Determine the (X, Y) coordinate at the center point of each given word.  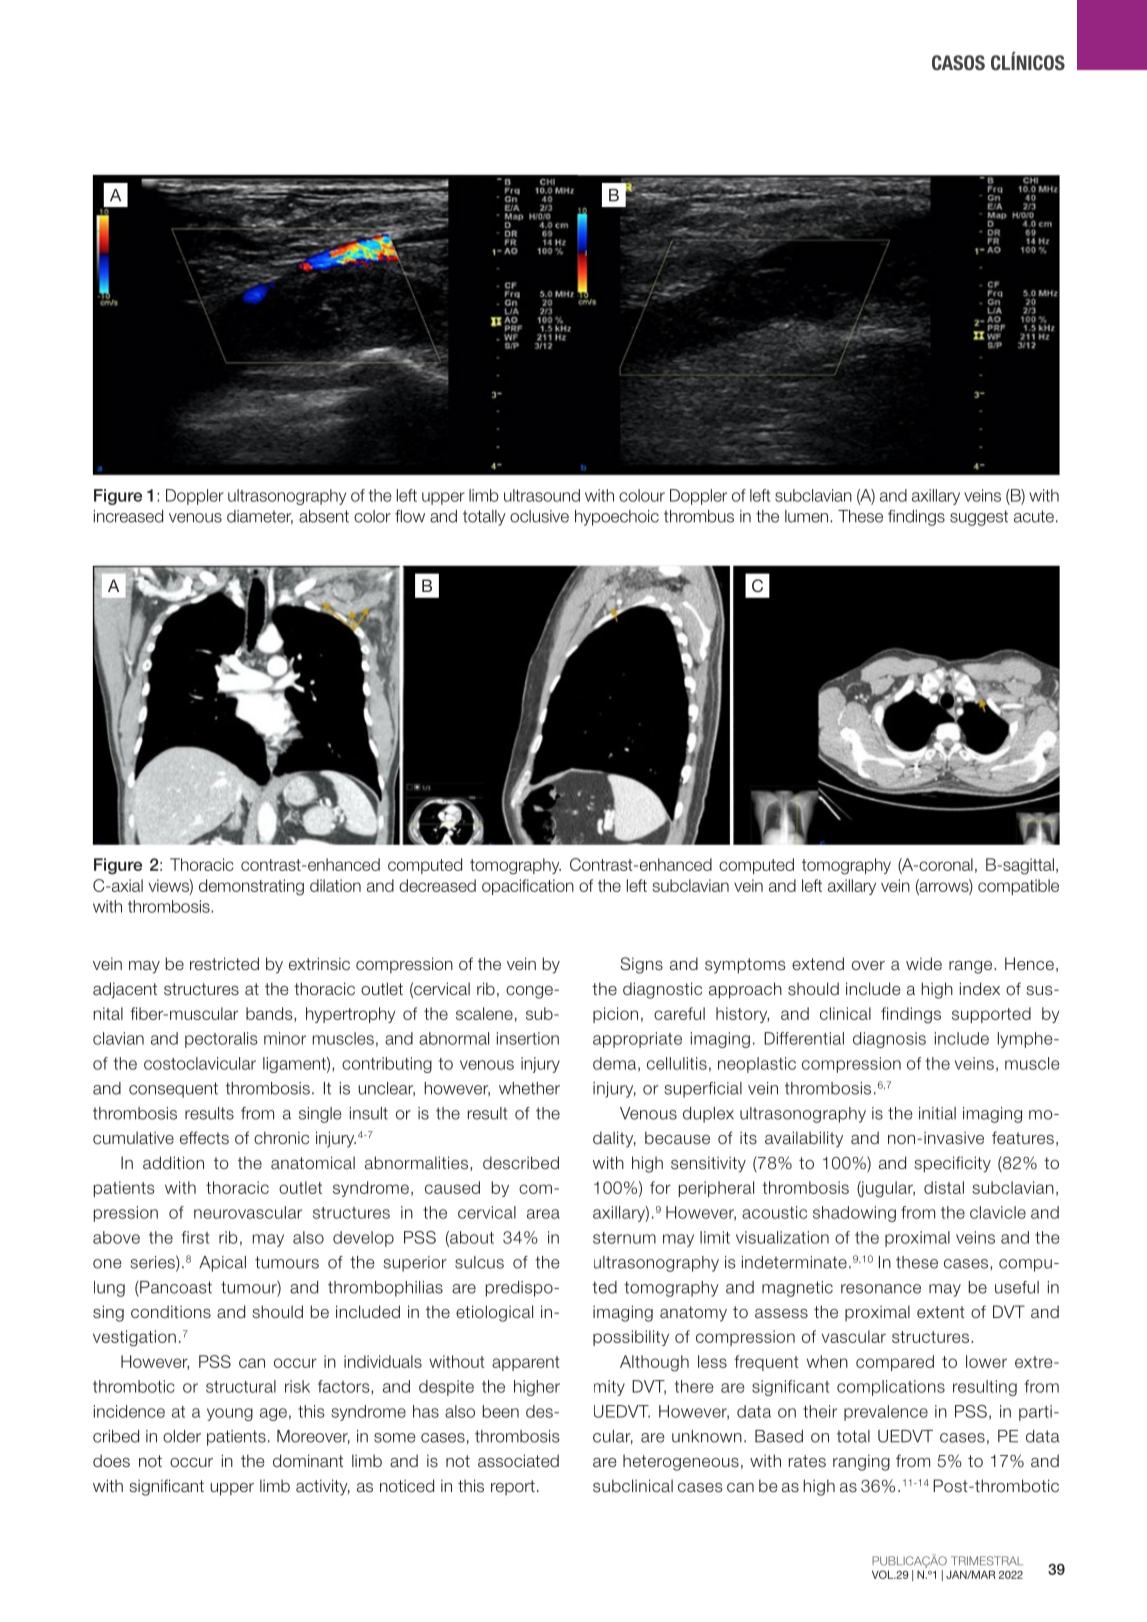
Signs (641, 965)
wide (924, 963)
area (543, 1214)
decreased (437, 885)
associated (518, 1461)
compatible (1018, 887)
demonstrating (251, 887)
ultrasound (542, 495)
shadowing (854, 1214)
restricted (224, 964)
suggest (979, 518)
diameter (260, 517)
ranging (861, 1462)
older (182, 1436)
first (195, 1237)
